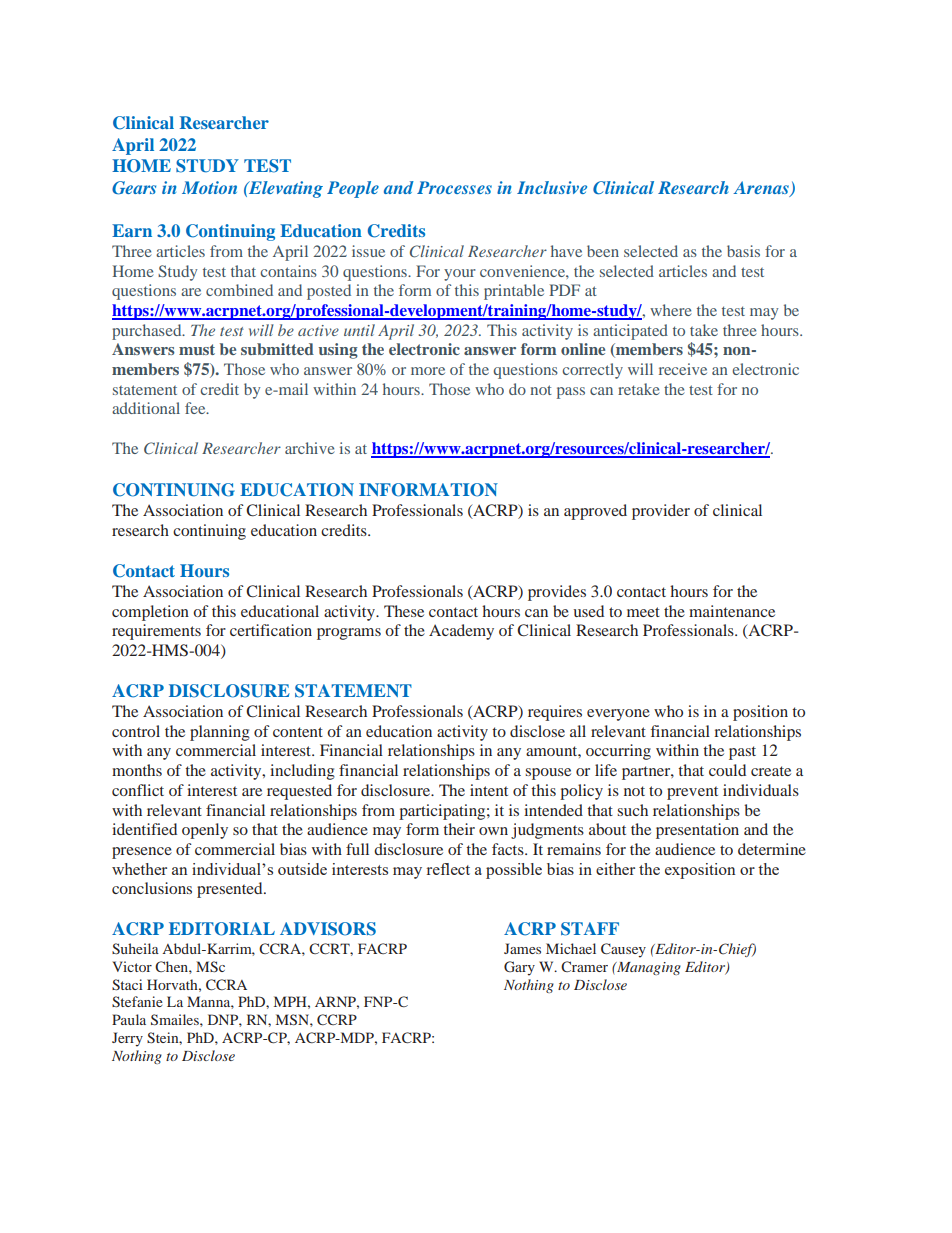 This screenshot has height=1233, width=952. What do you see at coordinates (743, 251) in the screenshot?
I see `basis` at bounding box center [743, 251].
